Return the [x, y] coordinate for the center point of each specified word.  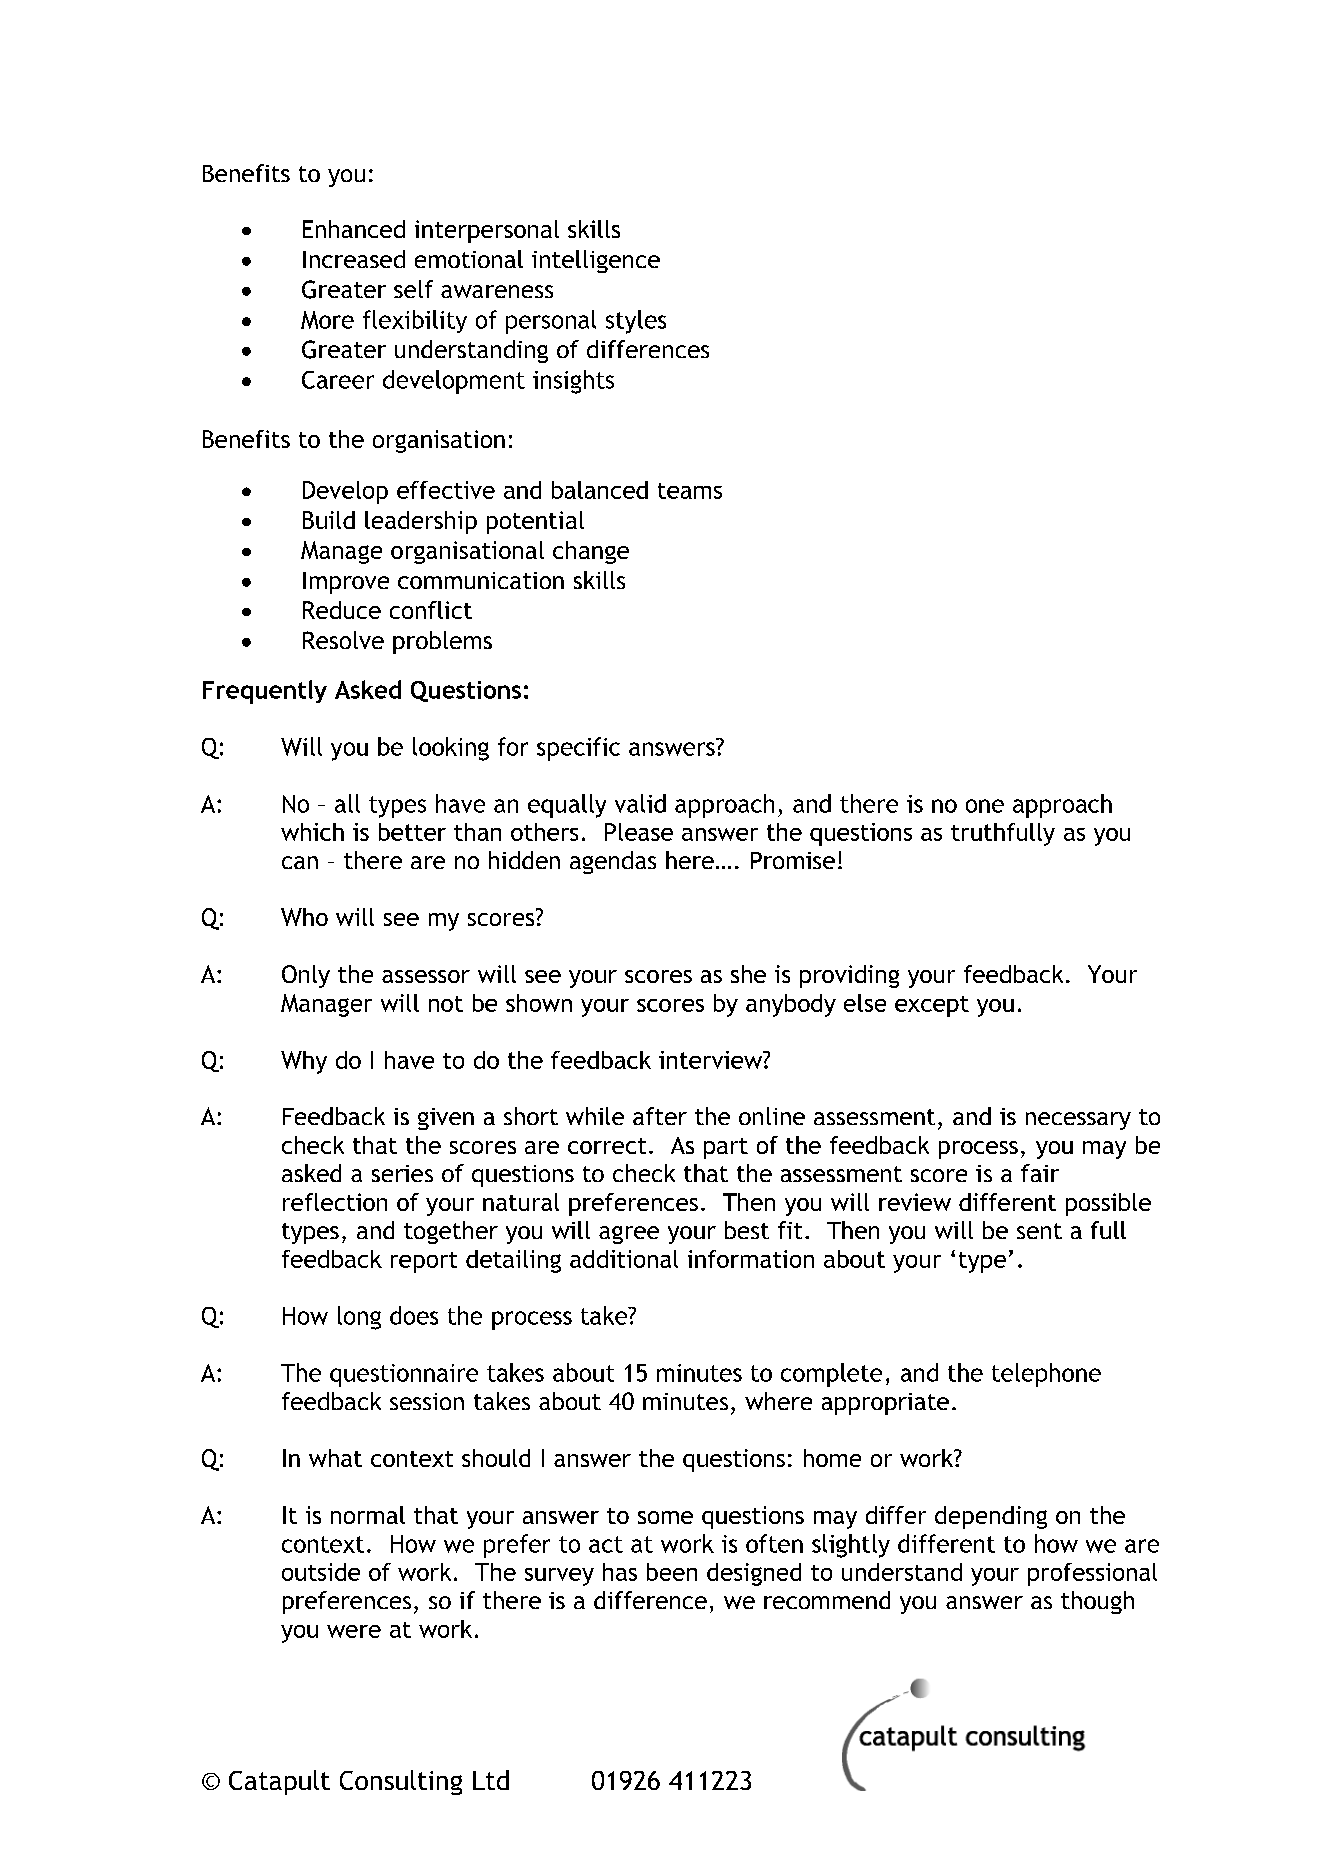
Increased [354, 259]
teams [690, 491]
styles [636, 322]
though [1097, 1602]
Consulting [401, 1782]
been [672, 1572]
